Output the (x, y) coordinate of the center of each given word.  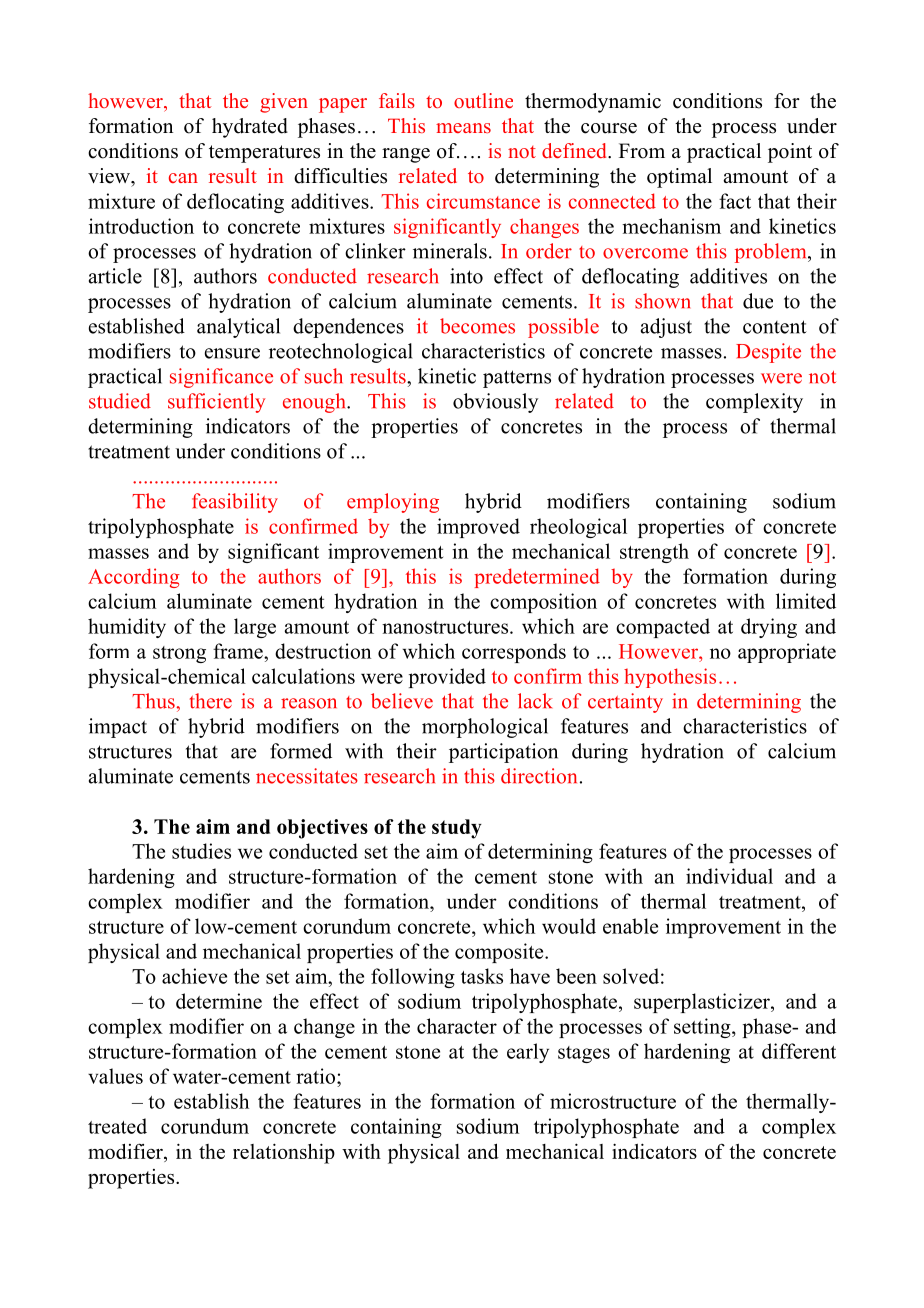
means (463, 128)
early (528, 1053)
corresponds (514, 653)
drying (769, 628)
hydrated (250, 128)
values (115, 1076)
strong (179, 654)
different (799, 1051)
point (790, 153)
